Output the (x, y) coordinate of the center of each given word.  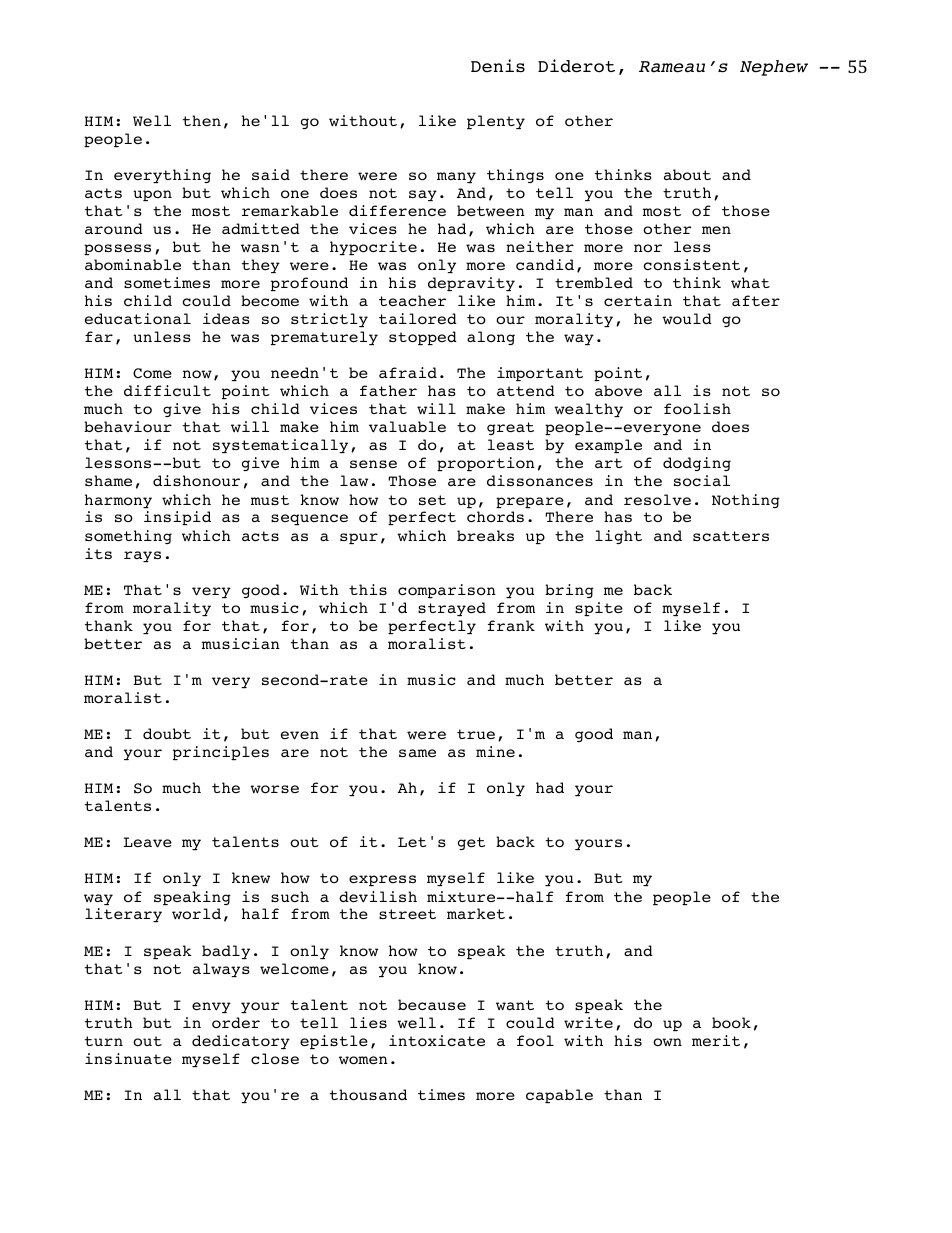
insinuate (128, 1058)
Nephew (774, 68)
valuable (407, 427)
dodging (697, 464)
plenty (496, 122)
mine (495, 751)
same (417, 753)
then (202, 120)
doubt (167, 733)
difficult (167, 390)
